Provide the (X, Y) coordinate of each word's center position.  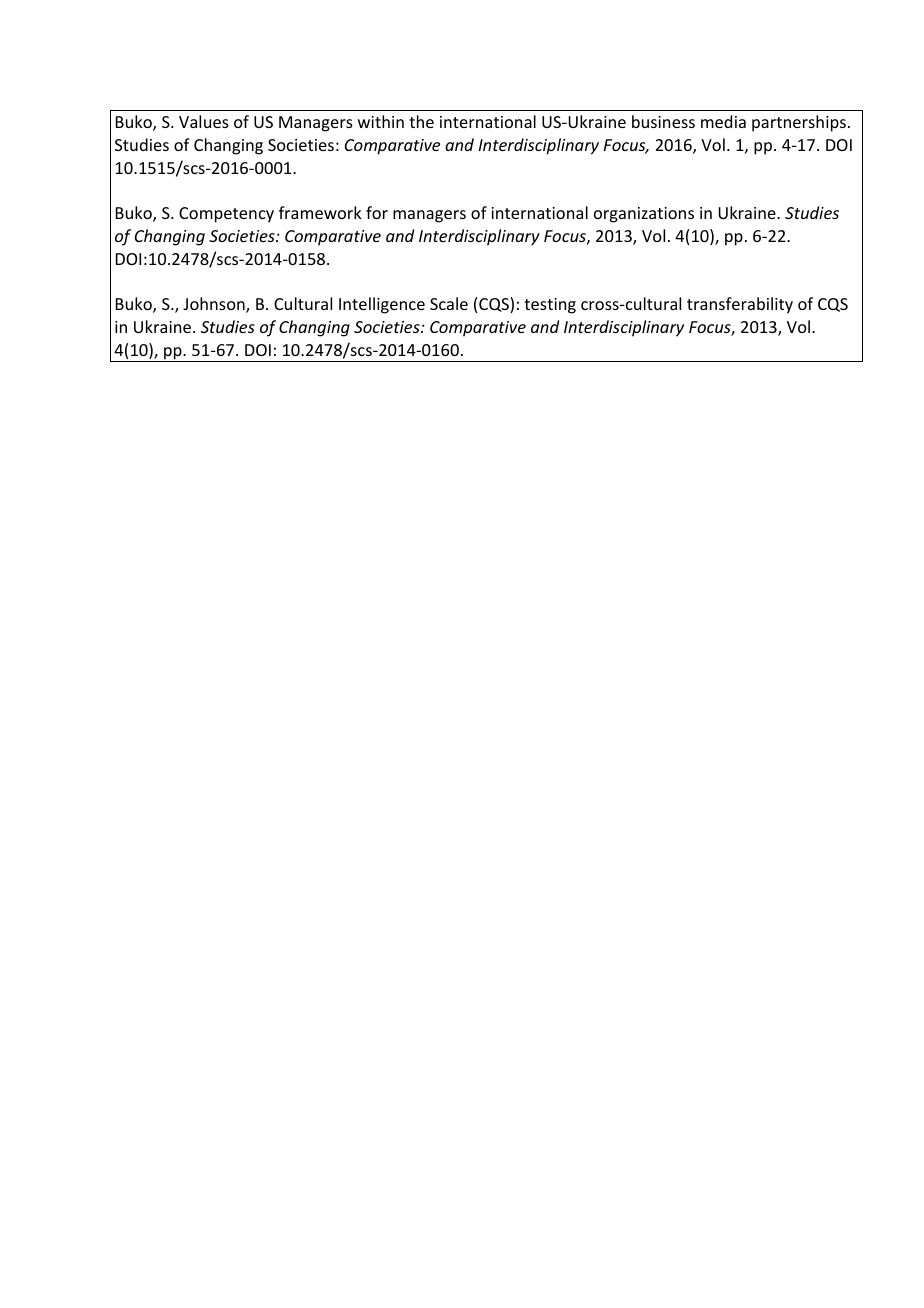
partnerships (799, 123)
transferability (740, 305)
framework (320, 212)
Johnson (215, 305)
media (723, 121)
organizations (644, 215)
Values (204, 121)
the (421, 121)
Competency (226, 215)
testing (550, 306)
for (377, 212)
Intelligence (382, 305)
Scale (449, 303)
